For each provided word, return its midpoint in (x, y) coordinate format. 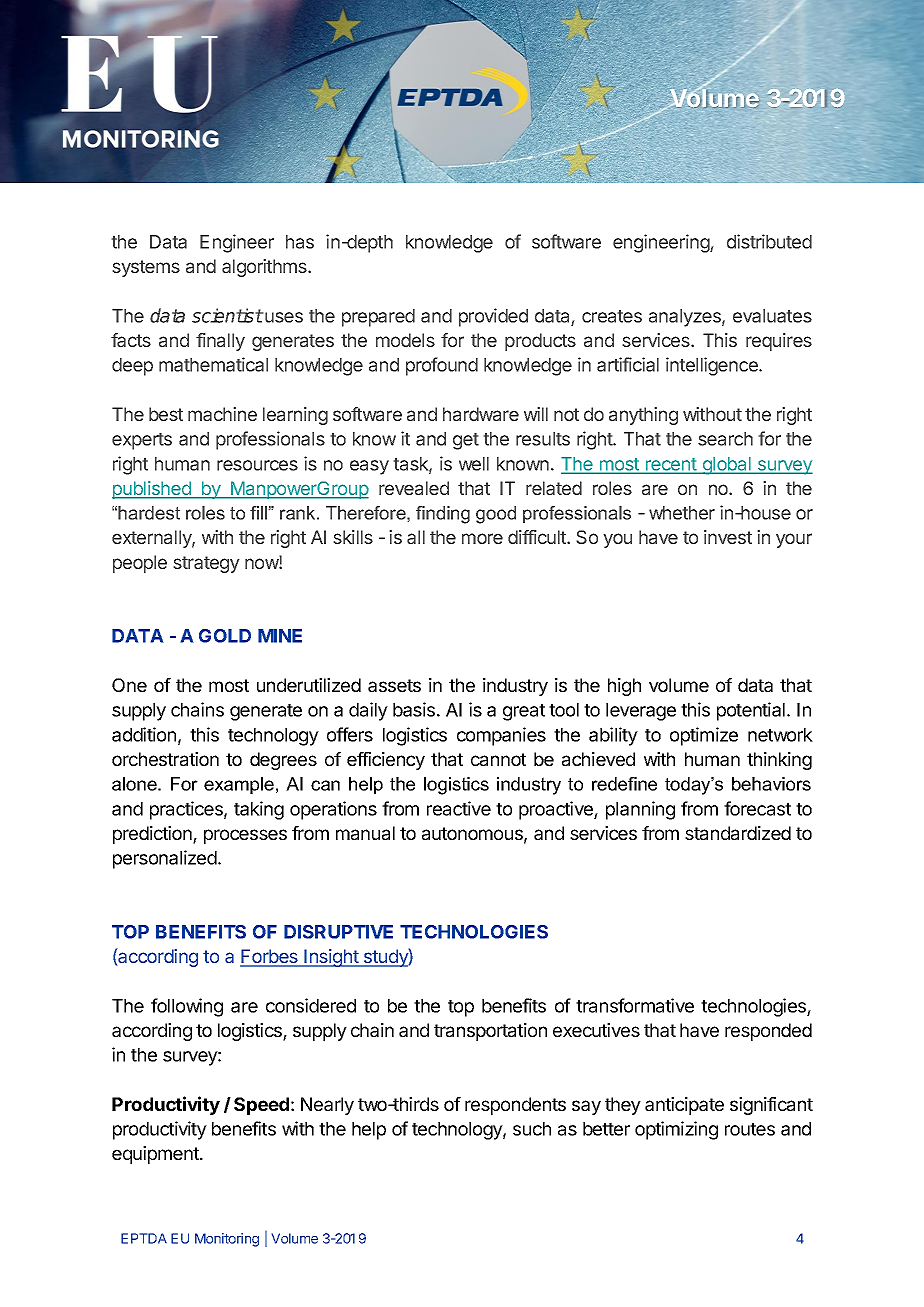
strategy (206, 564)
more (482, 538)
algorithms (265, 268)
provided (493, 317)
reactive (459, 808)
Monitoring (227, 1240)
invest (728, 537)
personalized (166, 859)
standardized (738, 833)
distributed (769, 241)
